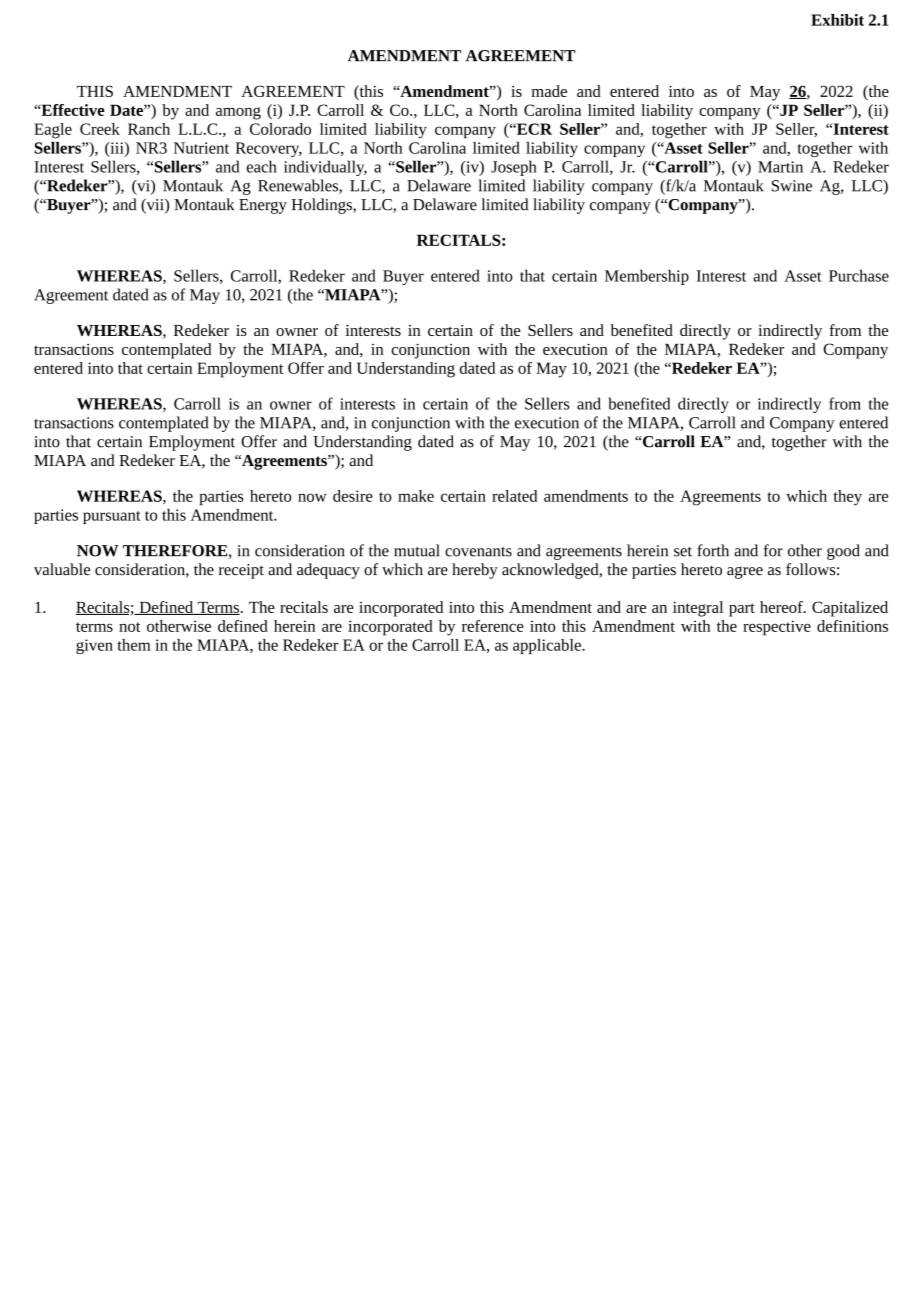 This document has height=1308, width=924. I want to click on Membership, so click(647, 277).
